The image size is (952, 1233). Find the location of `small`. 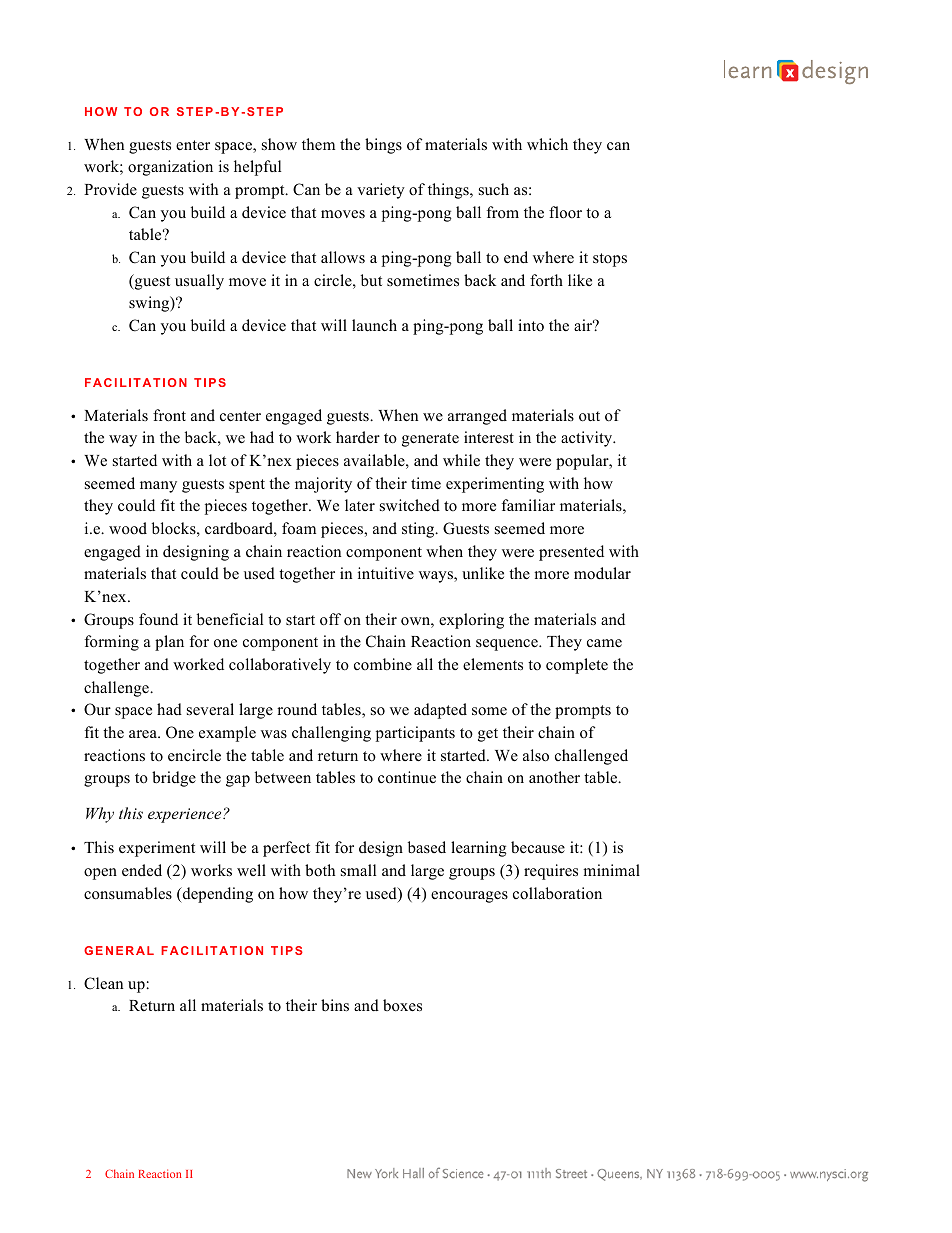

small is located at coordinates (358, 870).
